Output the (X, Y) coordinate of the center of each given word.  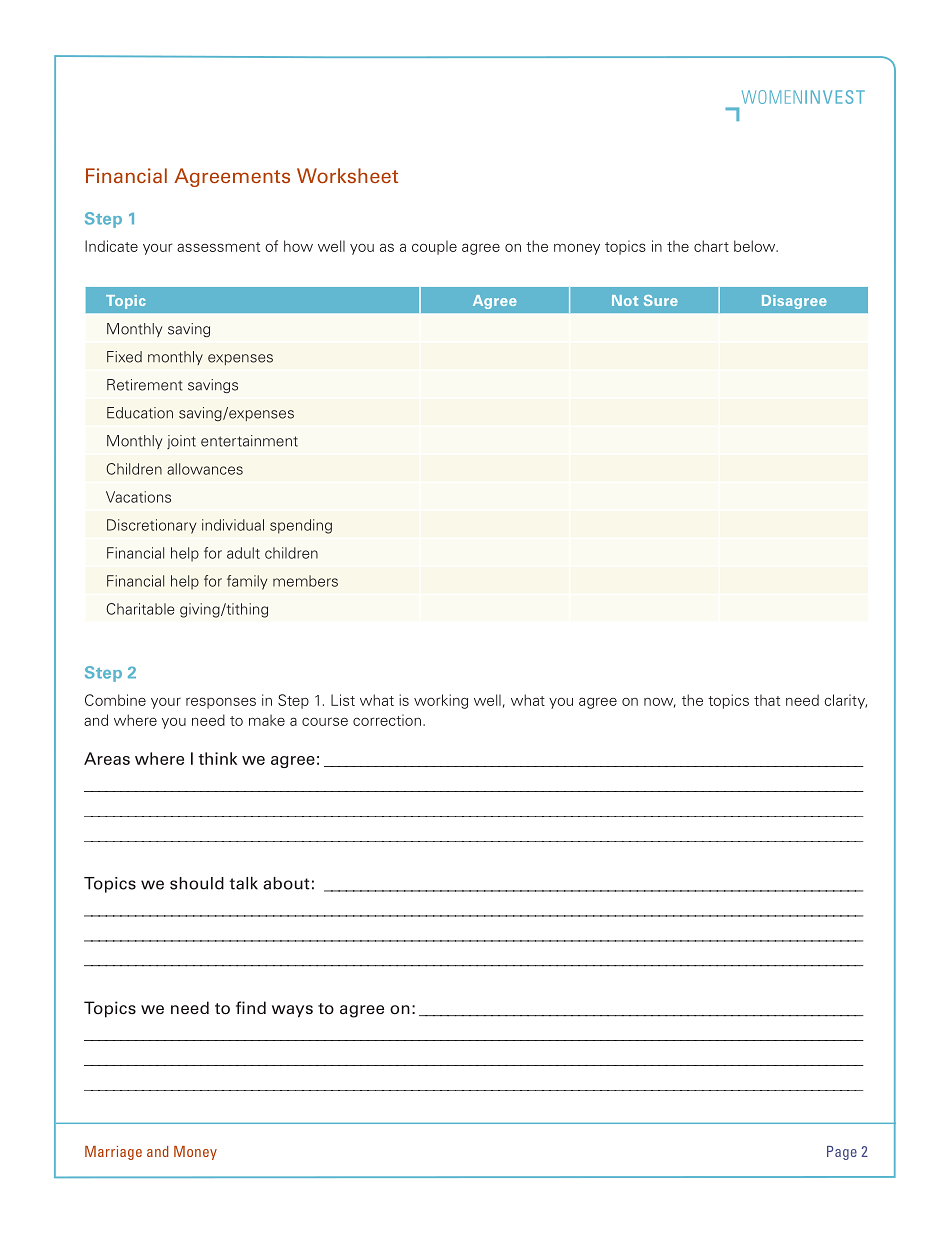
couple (434, 247)
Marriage (113, 1153)
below (756, 246)
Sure (661, 300)
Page (842, 1153)
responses (221, 703)
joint (181, 442)
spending (301, 526)
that (767, 700)
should (197, 883)
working (441, 701)
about (286, 883)
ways (292, 1011)
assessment (218, 247)
